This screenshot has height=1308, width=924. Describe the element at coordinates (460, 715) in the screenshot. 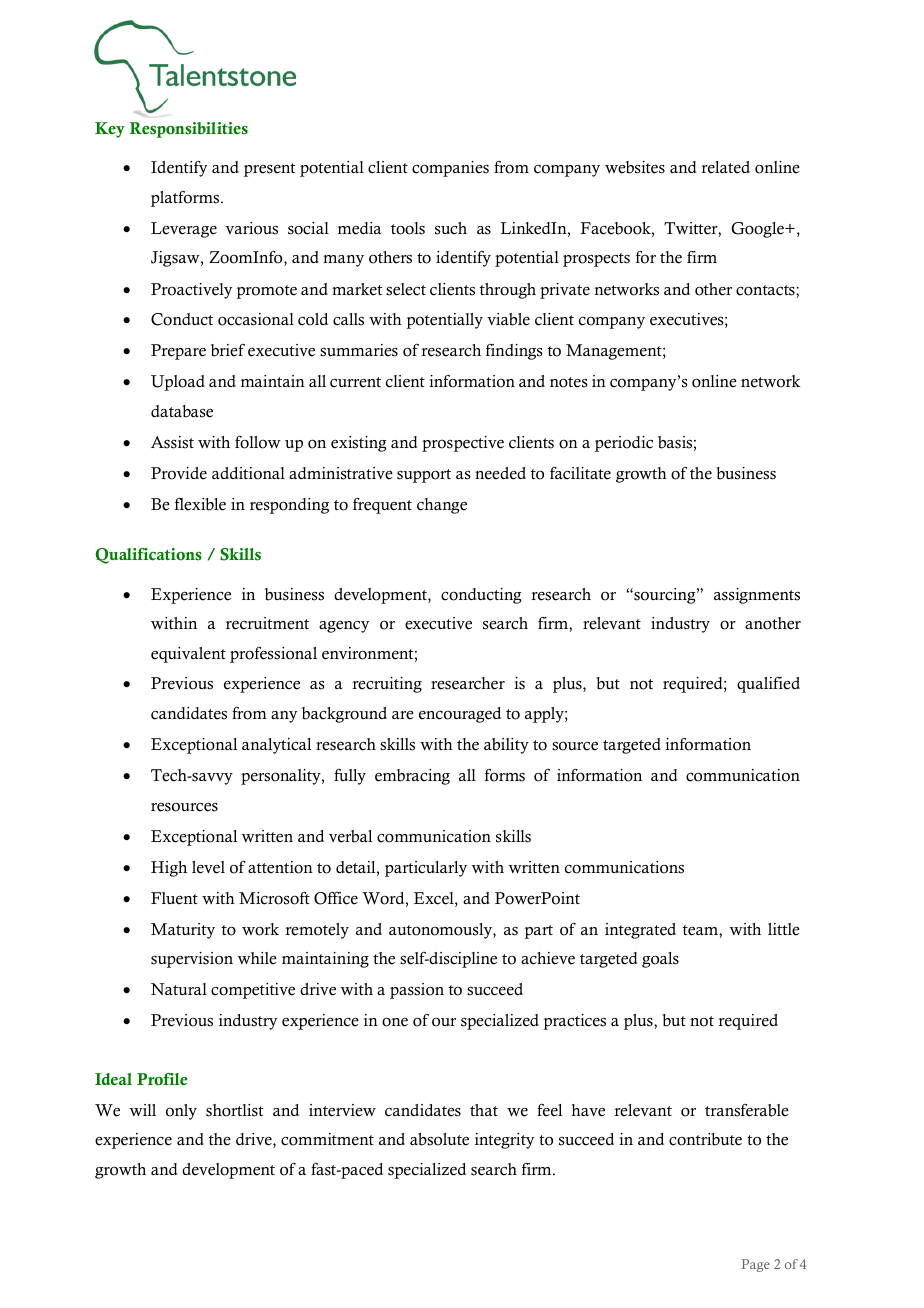

I see `encouraged` at that location.
